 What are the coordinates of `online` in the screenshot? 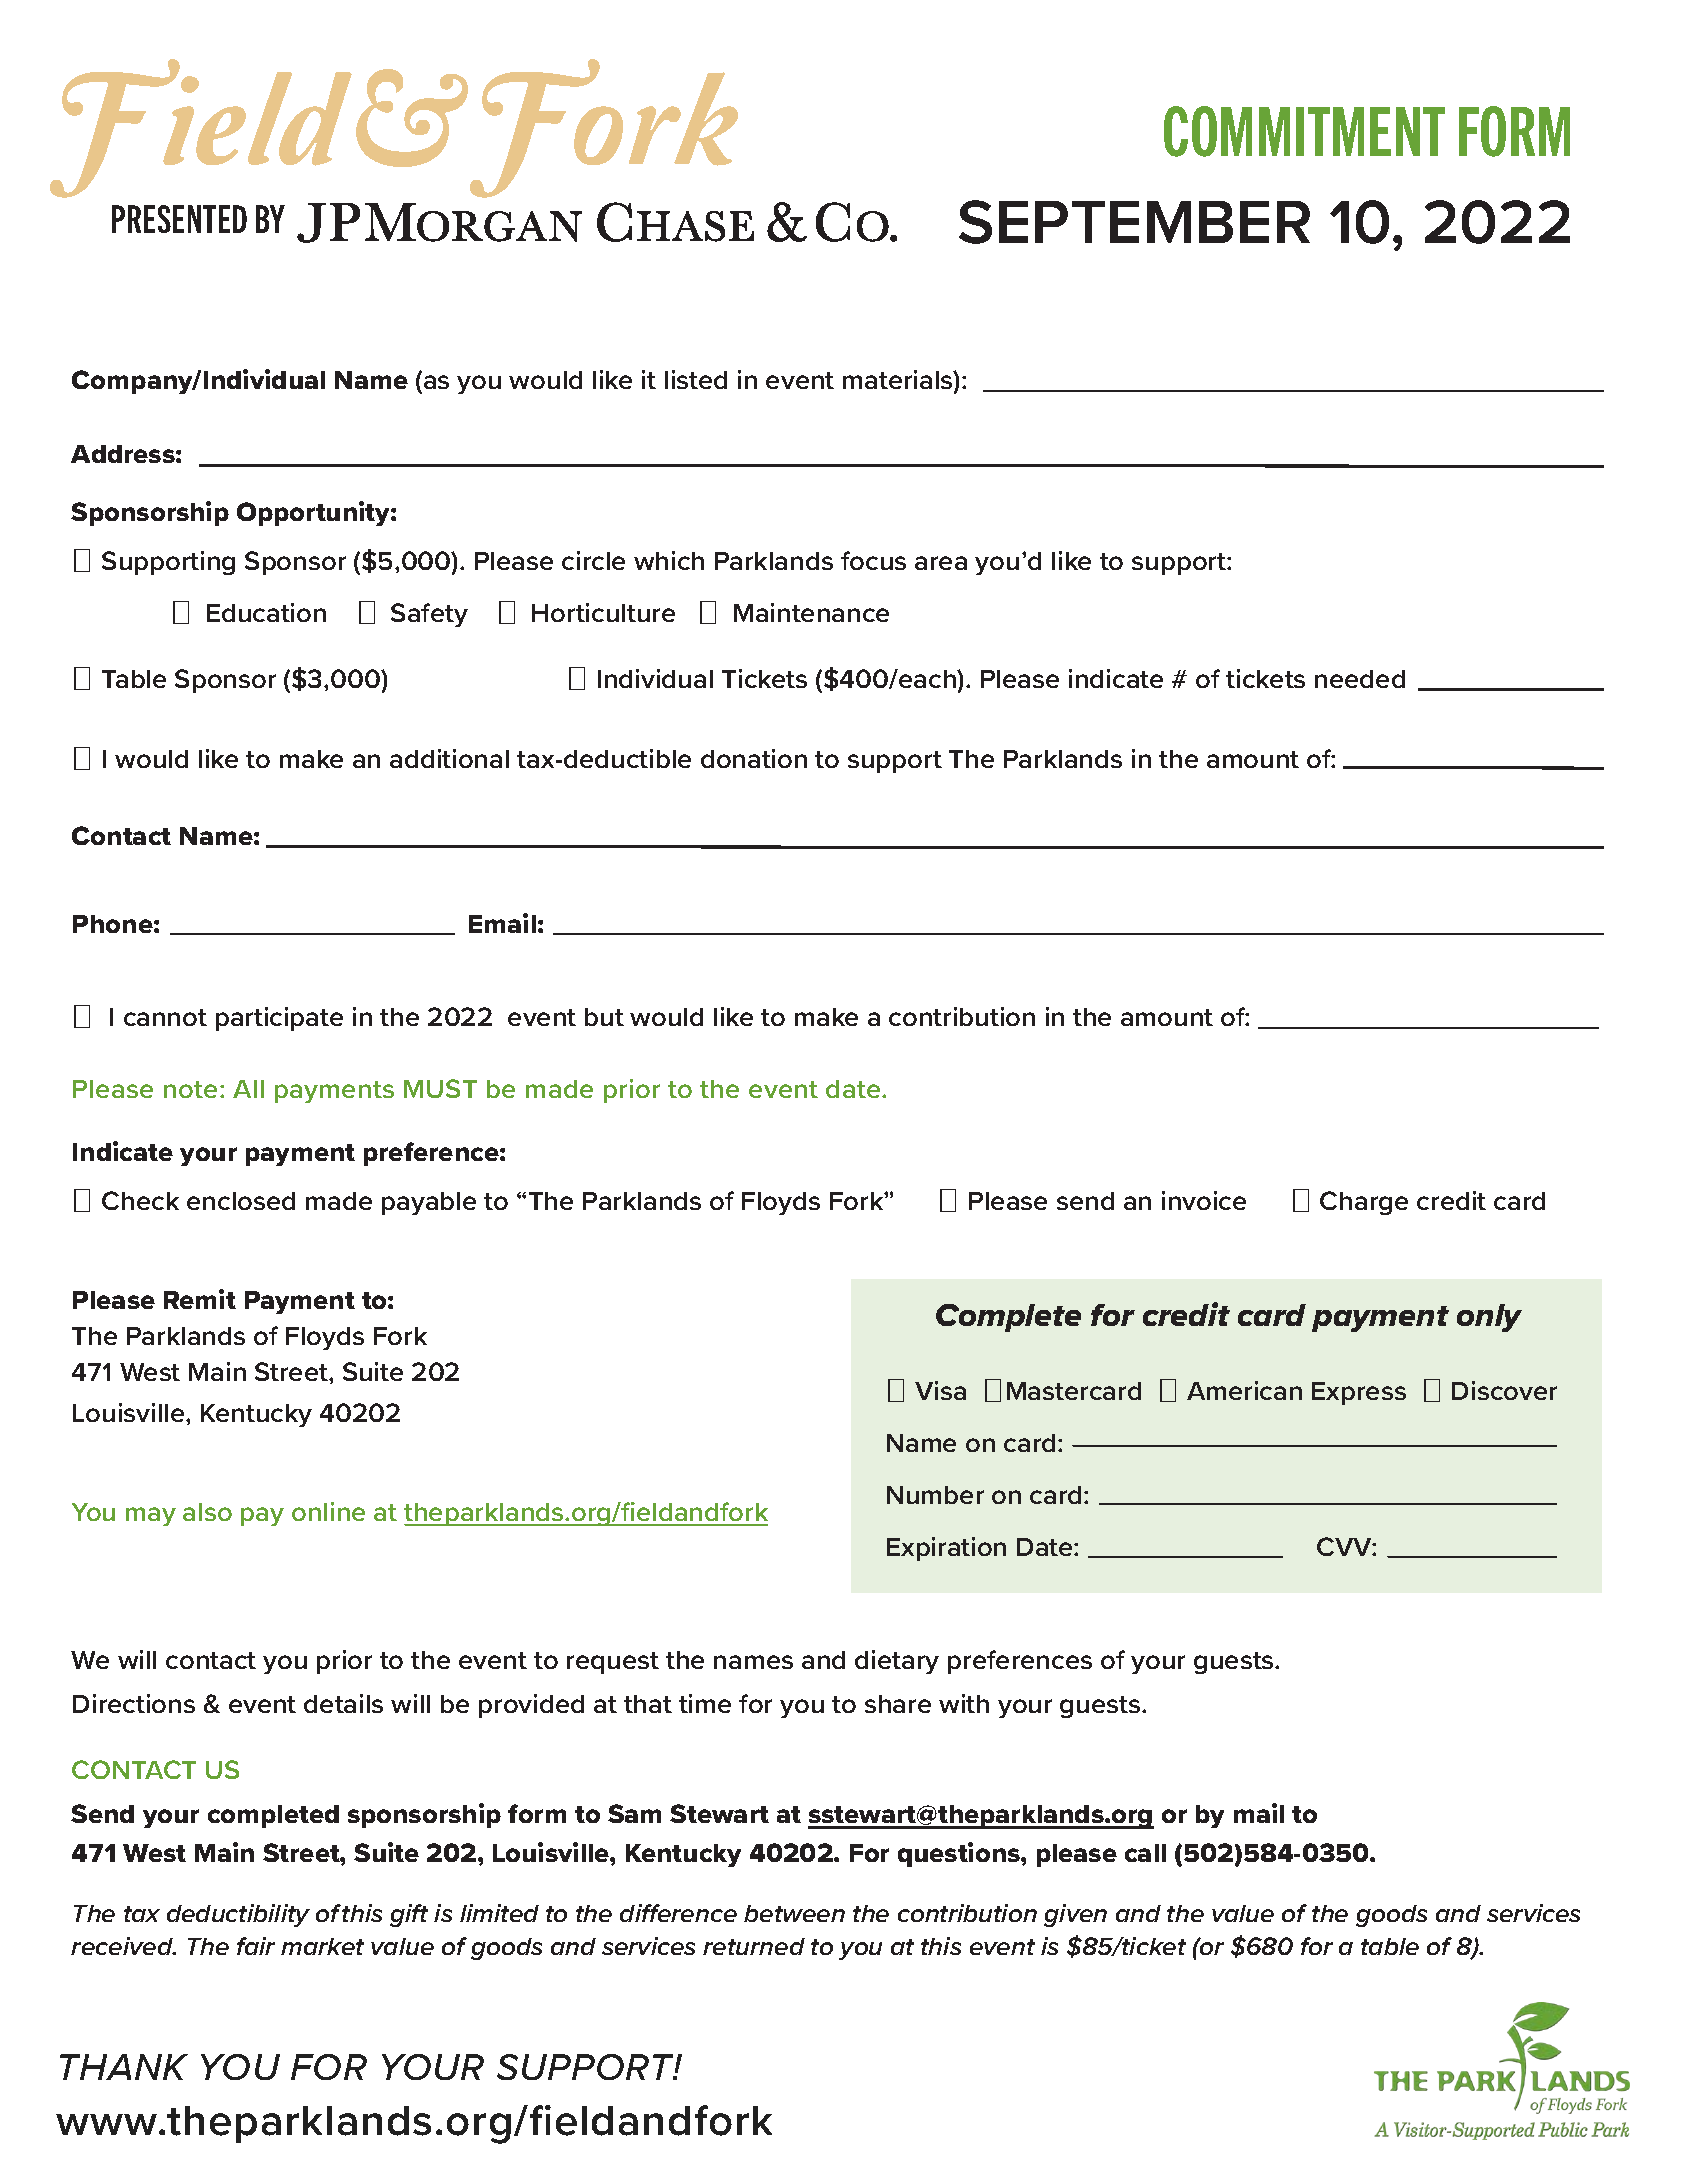 It's located at (328, 1511).
